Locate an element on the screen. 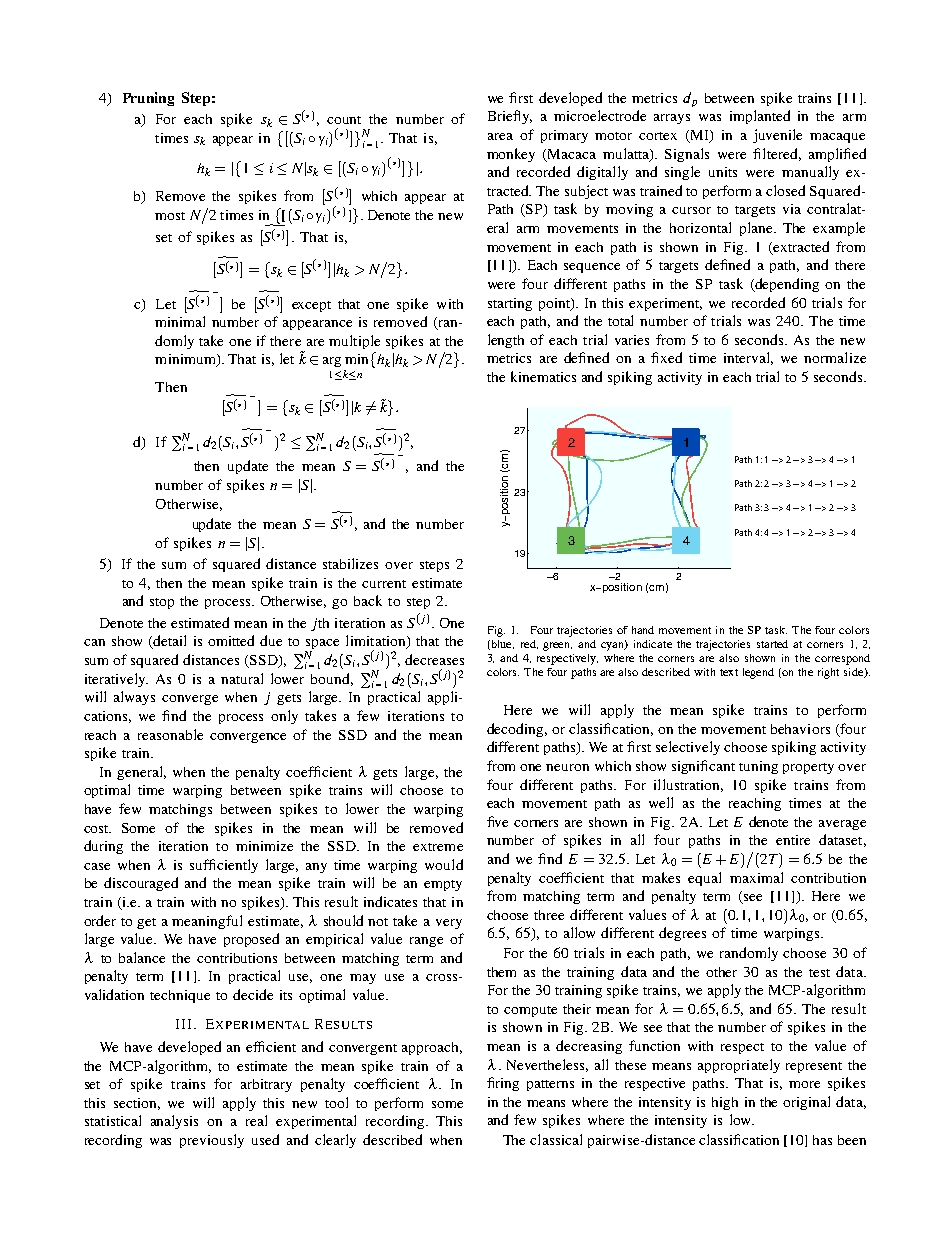 The height and width of the screenshot is (1233, 952). analysis is located at coordinates (174, 1122).
